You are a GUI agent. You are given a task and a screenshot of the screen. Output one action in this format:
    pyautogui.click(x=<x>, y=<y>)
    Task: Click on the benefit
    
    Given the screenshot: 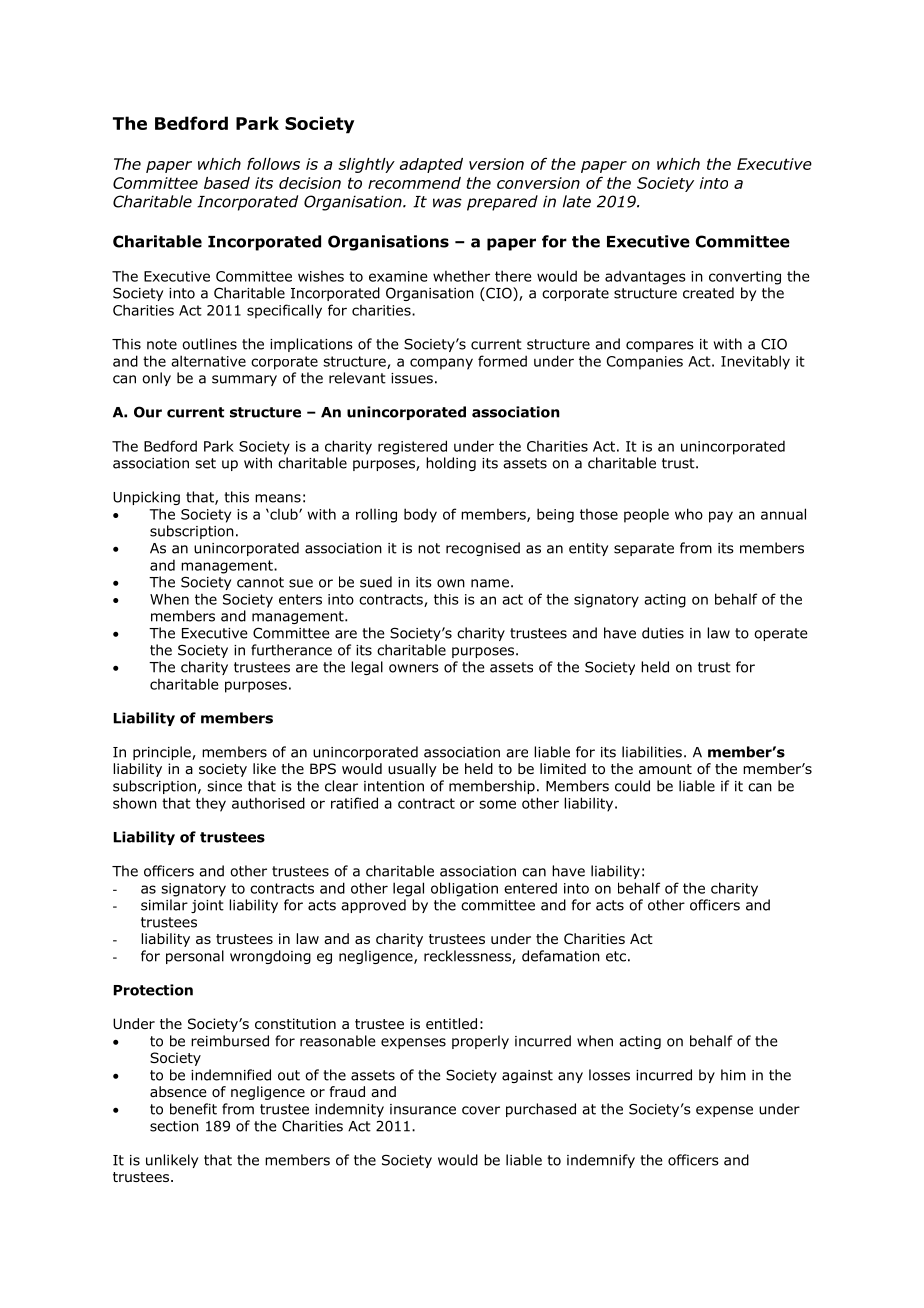 What is the action you would take?
    pyautogui.click(x=193, y=1109)
